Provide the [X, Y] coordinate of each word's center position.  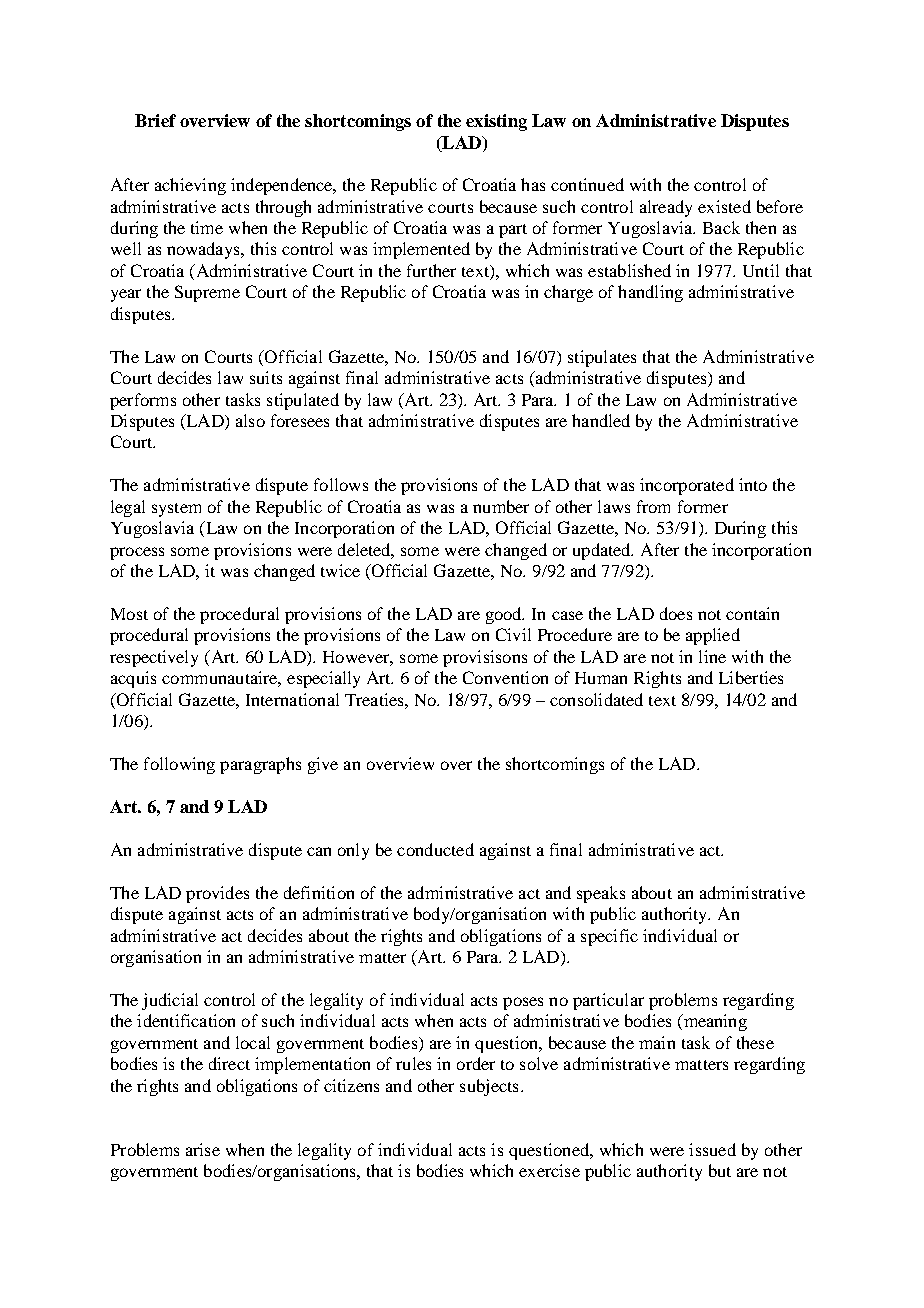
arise [203, 1149]
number [501, 506]
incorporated [687, 486]
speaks [601, 894]
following [179, 765]
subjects [489, 1087]
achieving [190, 186]
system [176, 510]
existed [724, 206]
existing [496, 122]
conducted [435, 849]
